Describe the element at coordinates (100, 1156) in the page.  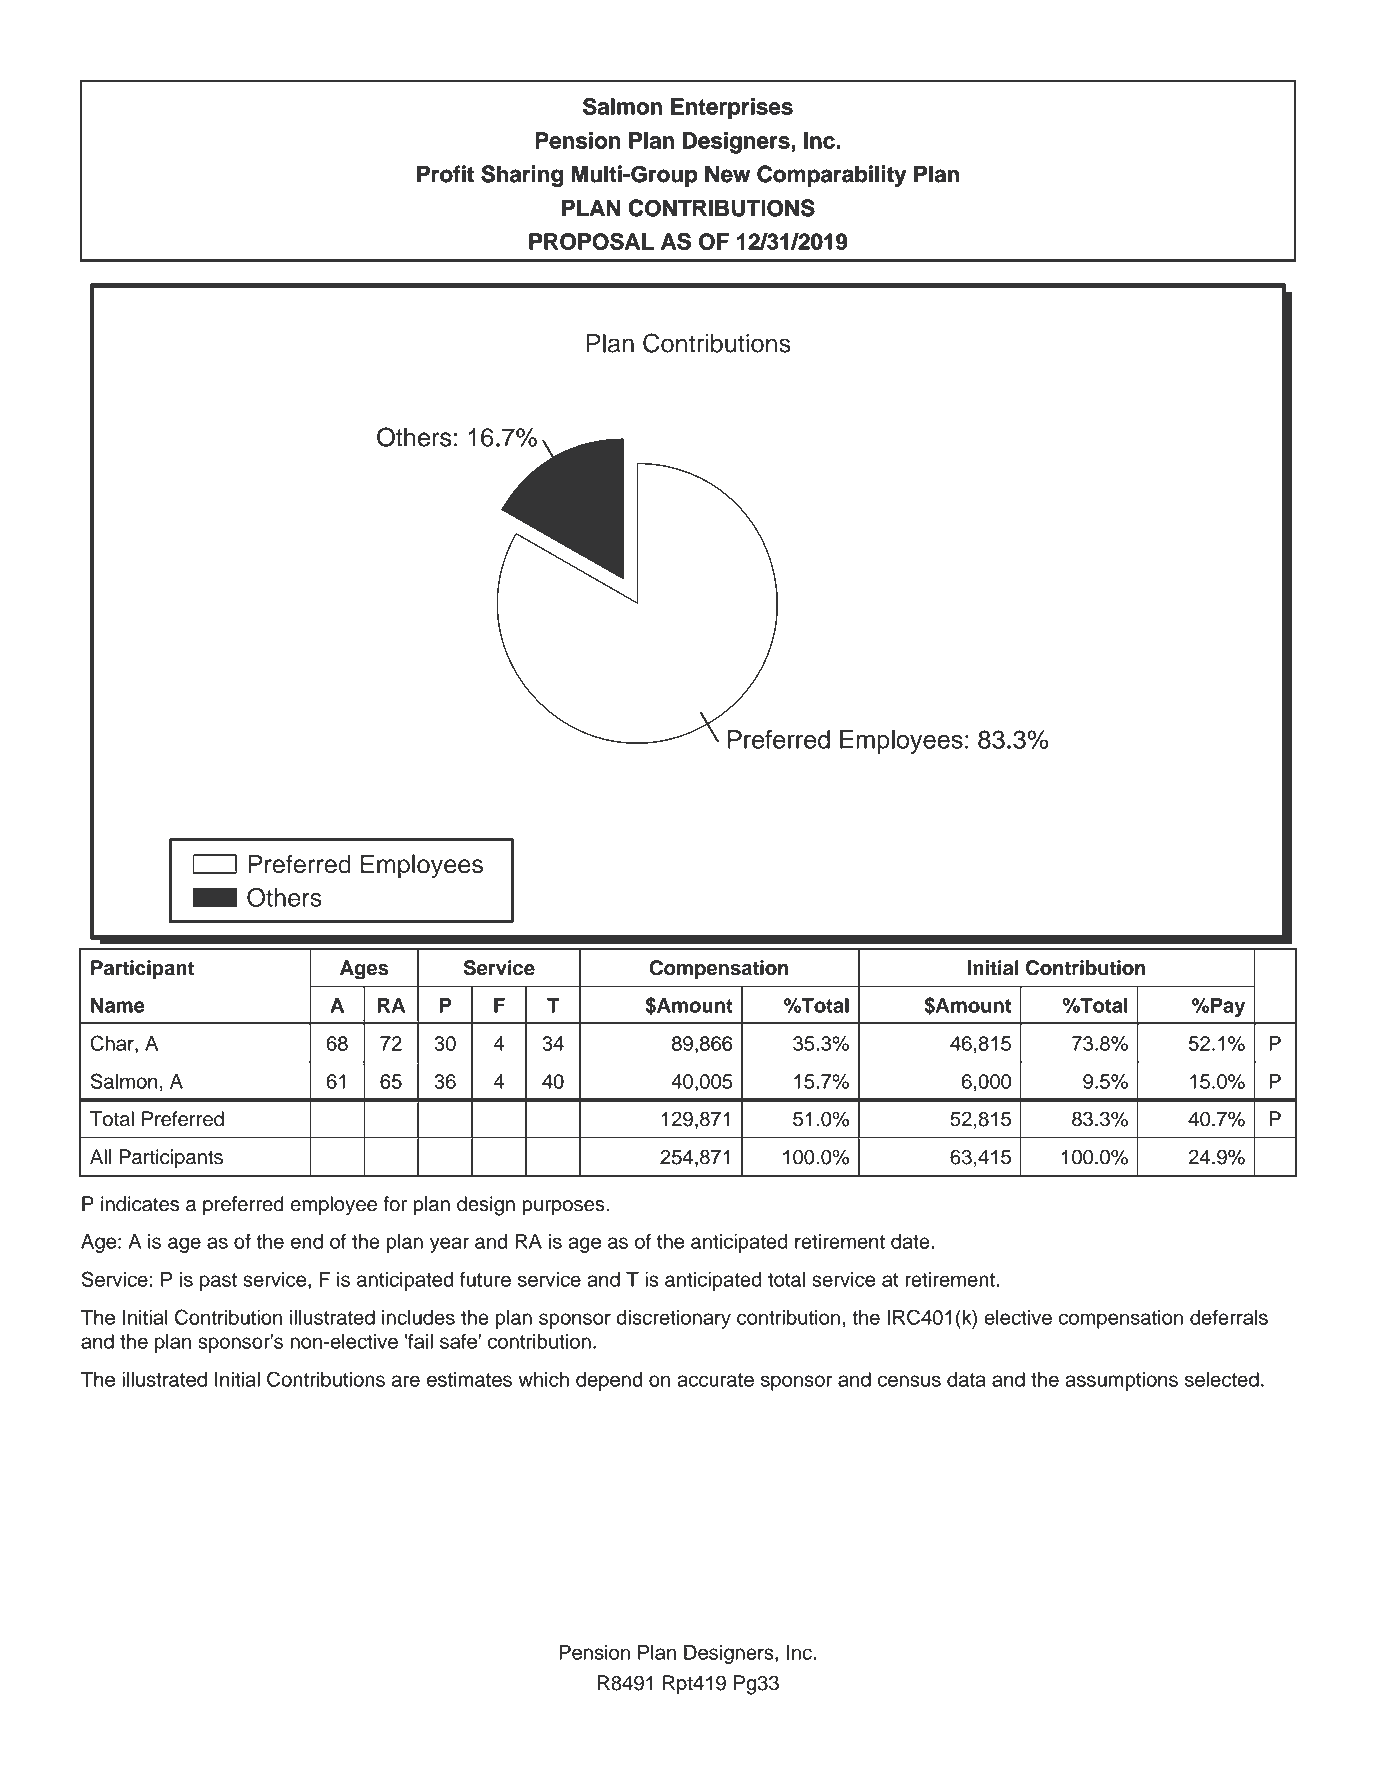
I see `All` at that location.
